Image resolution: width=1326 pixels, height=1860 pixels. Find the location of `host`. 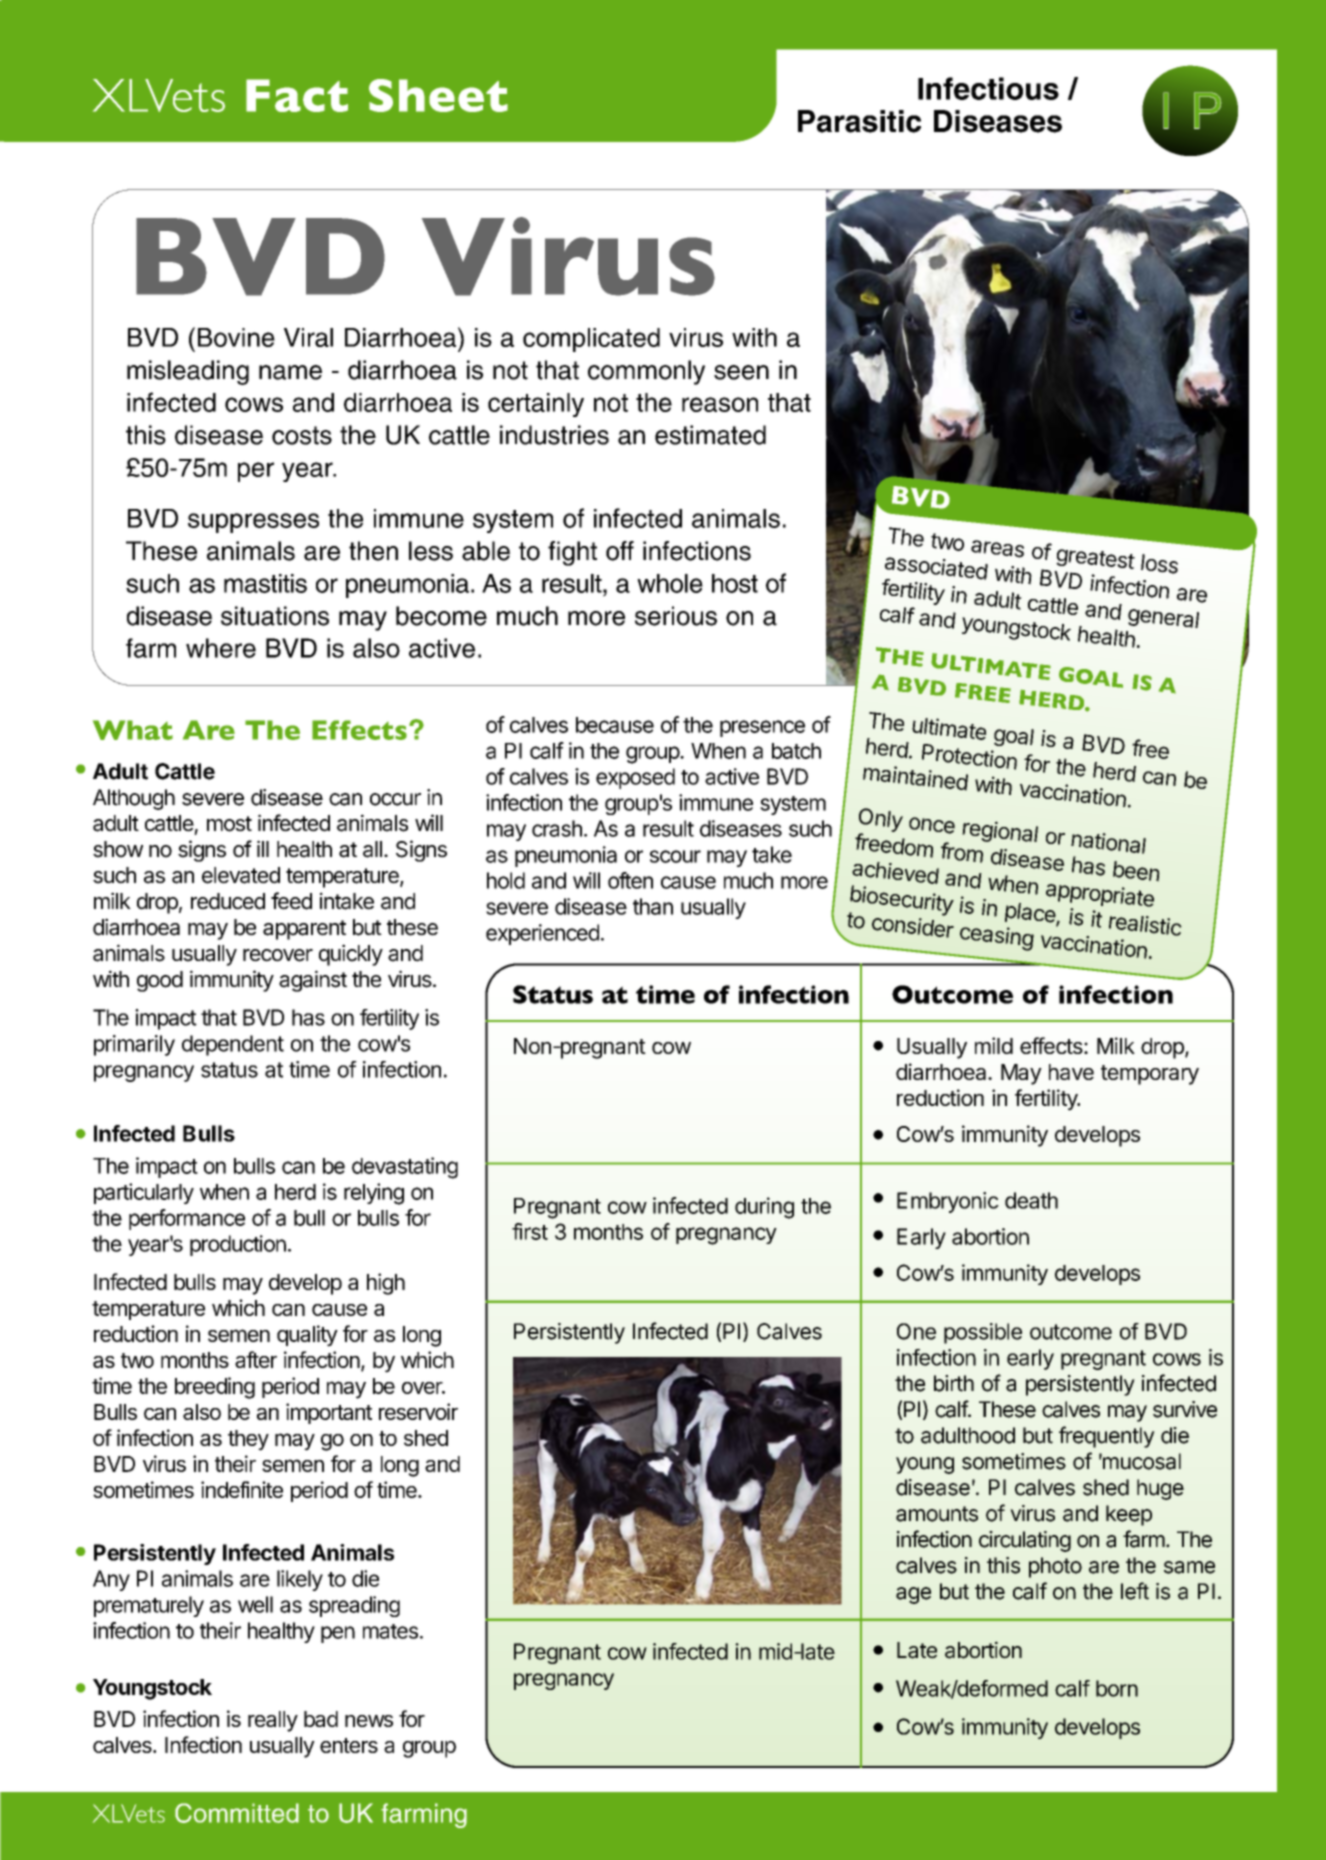

host is located at coordinates (735, 583).
